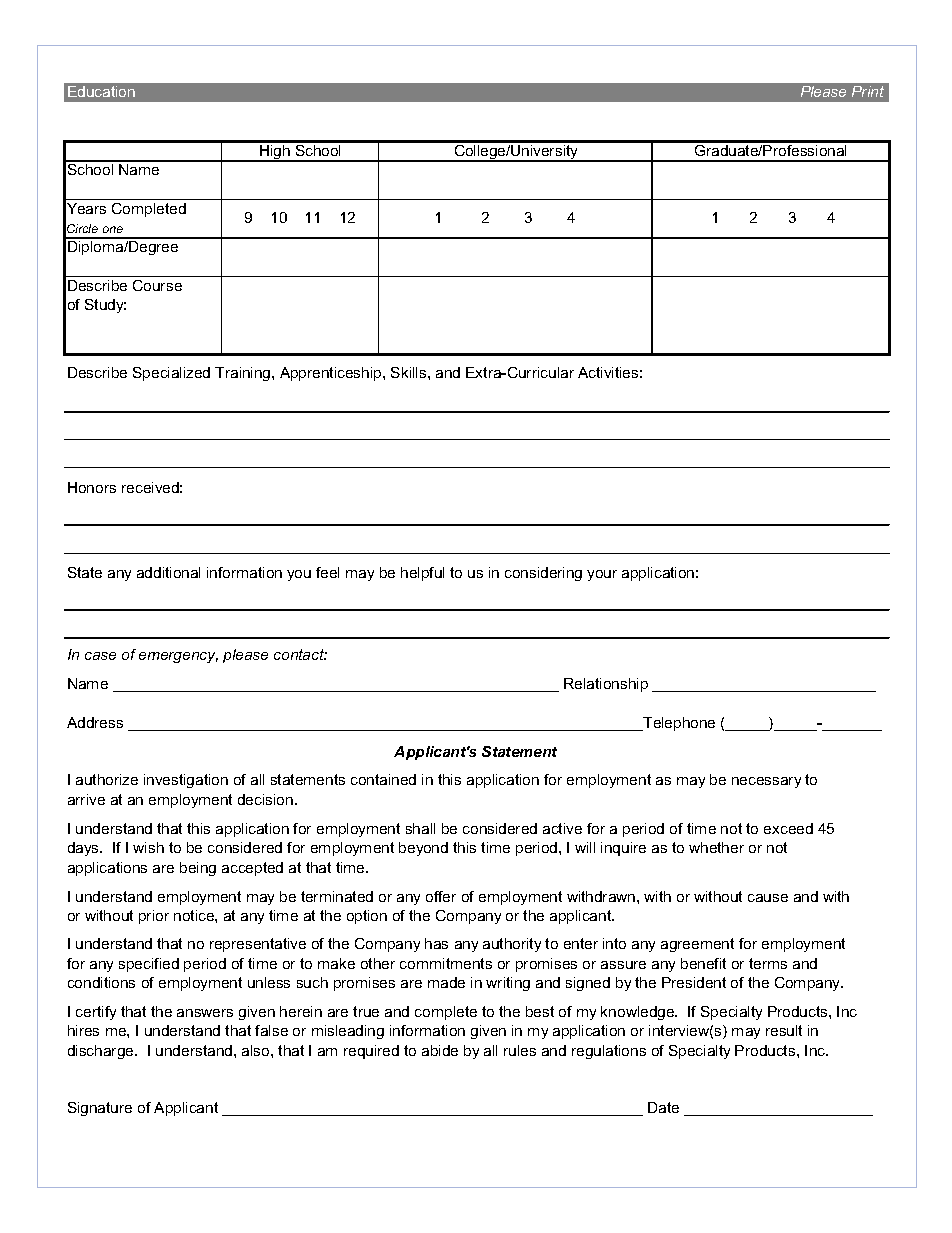  Describe the element at coordinates (440, 1050) in the document. I see `abide` at that location.
